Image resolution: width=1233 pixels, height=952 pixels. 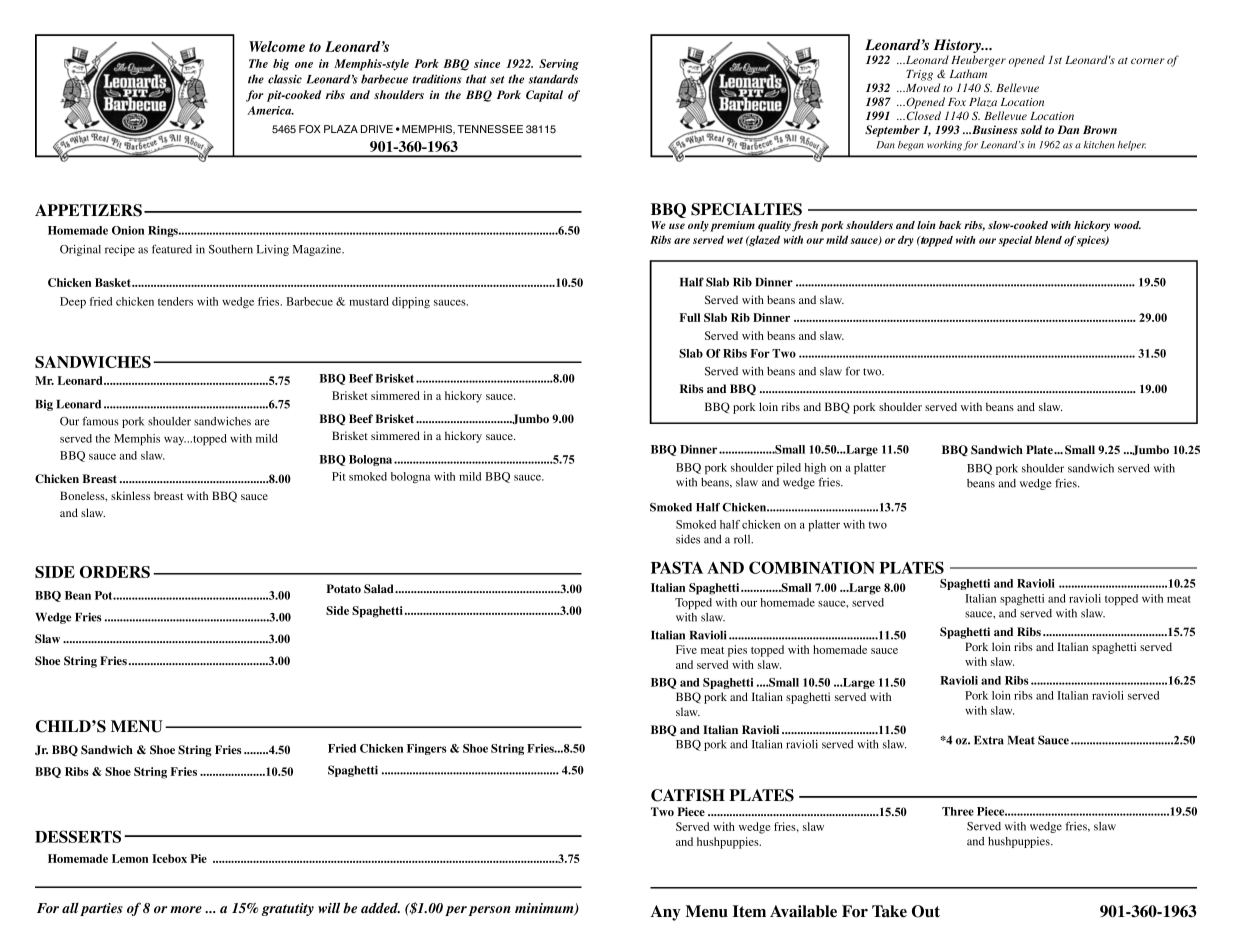 I want to click on more, so click(x=186, y=909).
